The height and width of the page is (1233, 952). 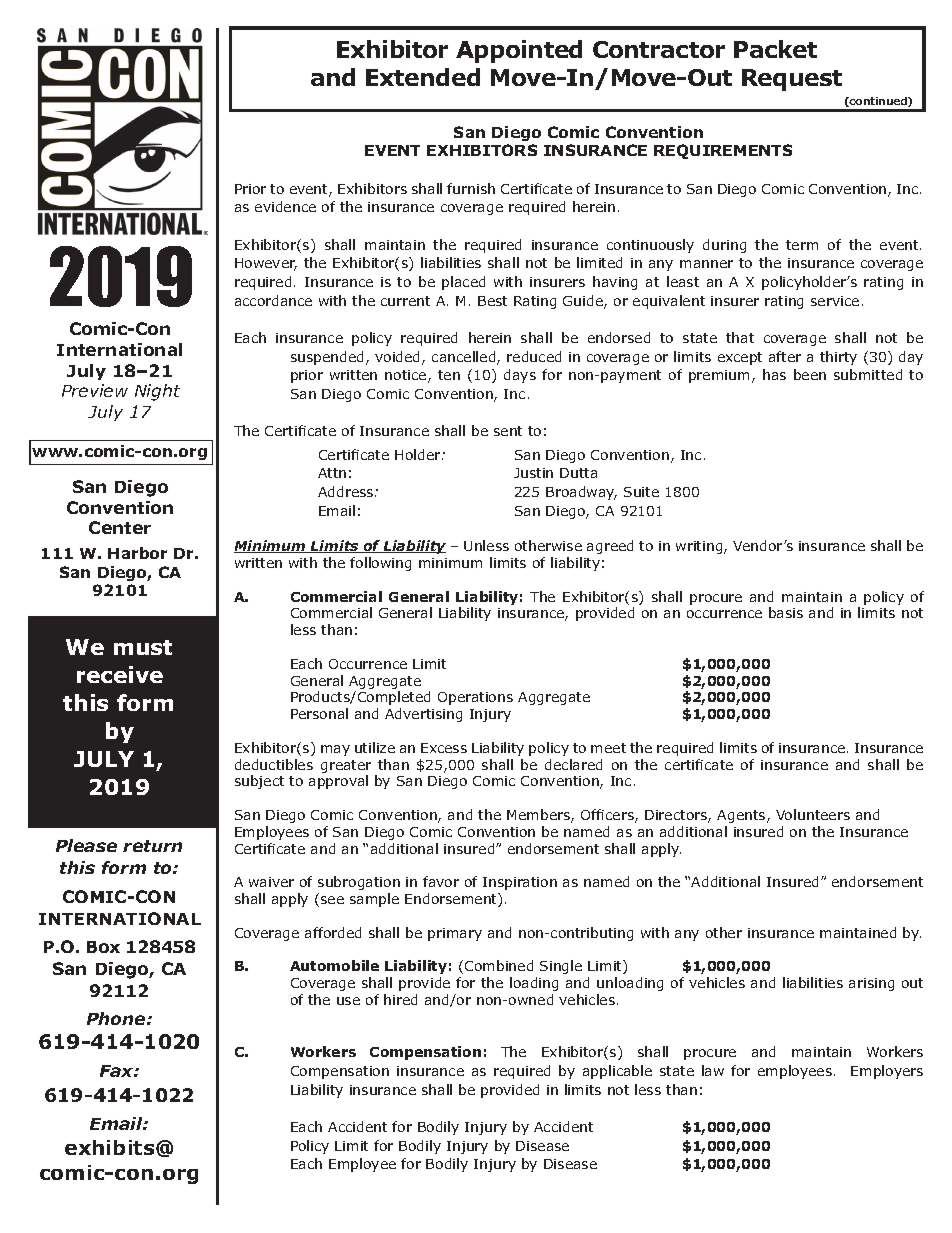 What do you see at coordinates (285, 206) in the page?
I see `evidence` at bounding box center [285, 206].
